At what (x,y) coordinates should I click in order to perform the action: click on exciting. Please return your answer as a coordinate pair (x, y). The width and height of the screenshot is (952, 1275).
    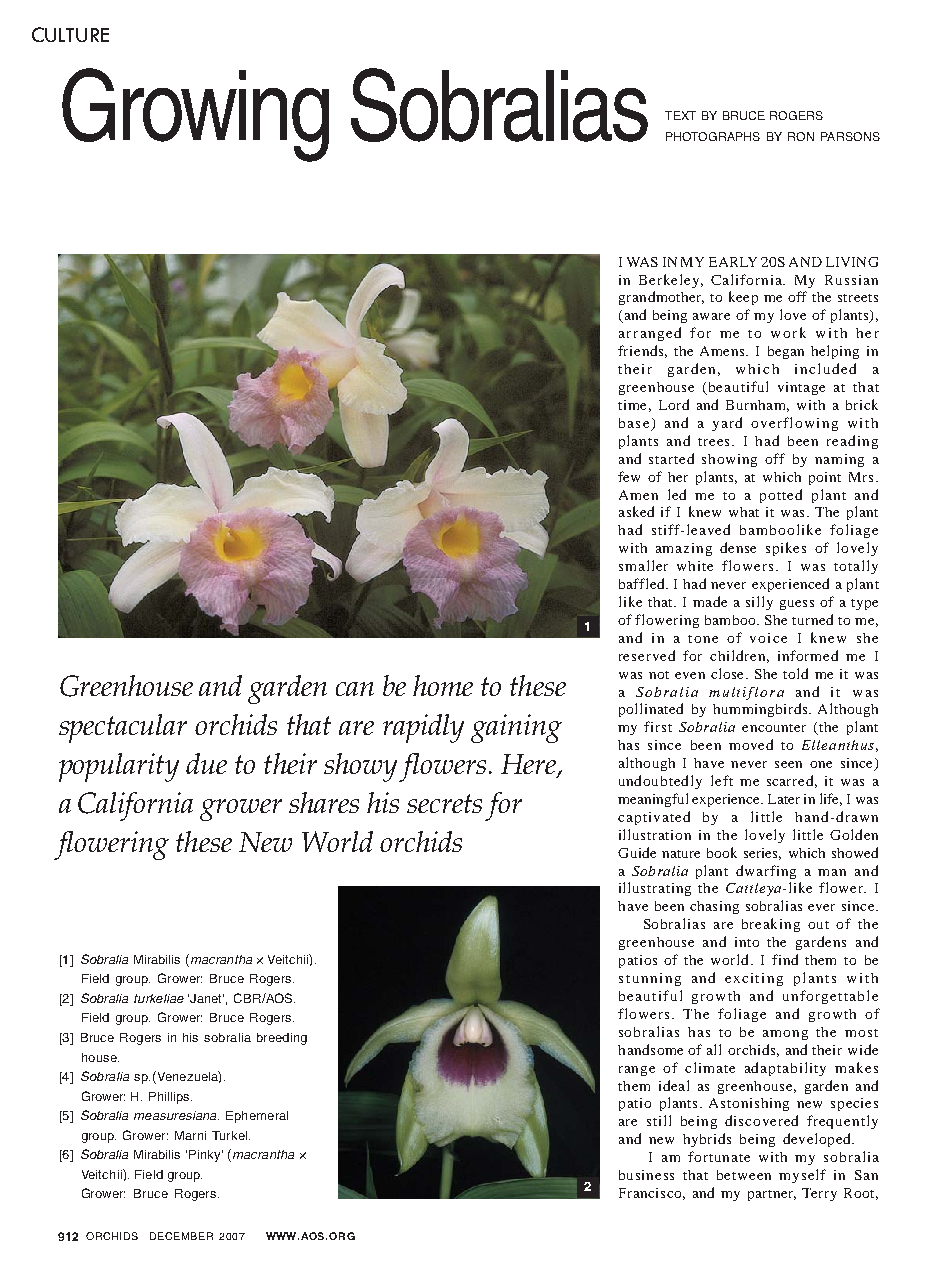
    Looking at the image, I should click on (754, 979).
